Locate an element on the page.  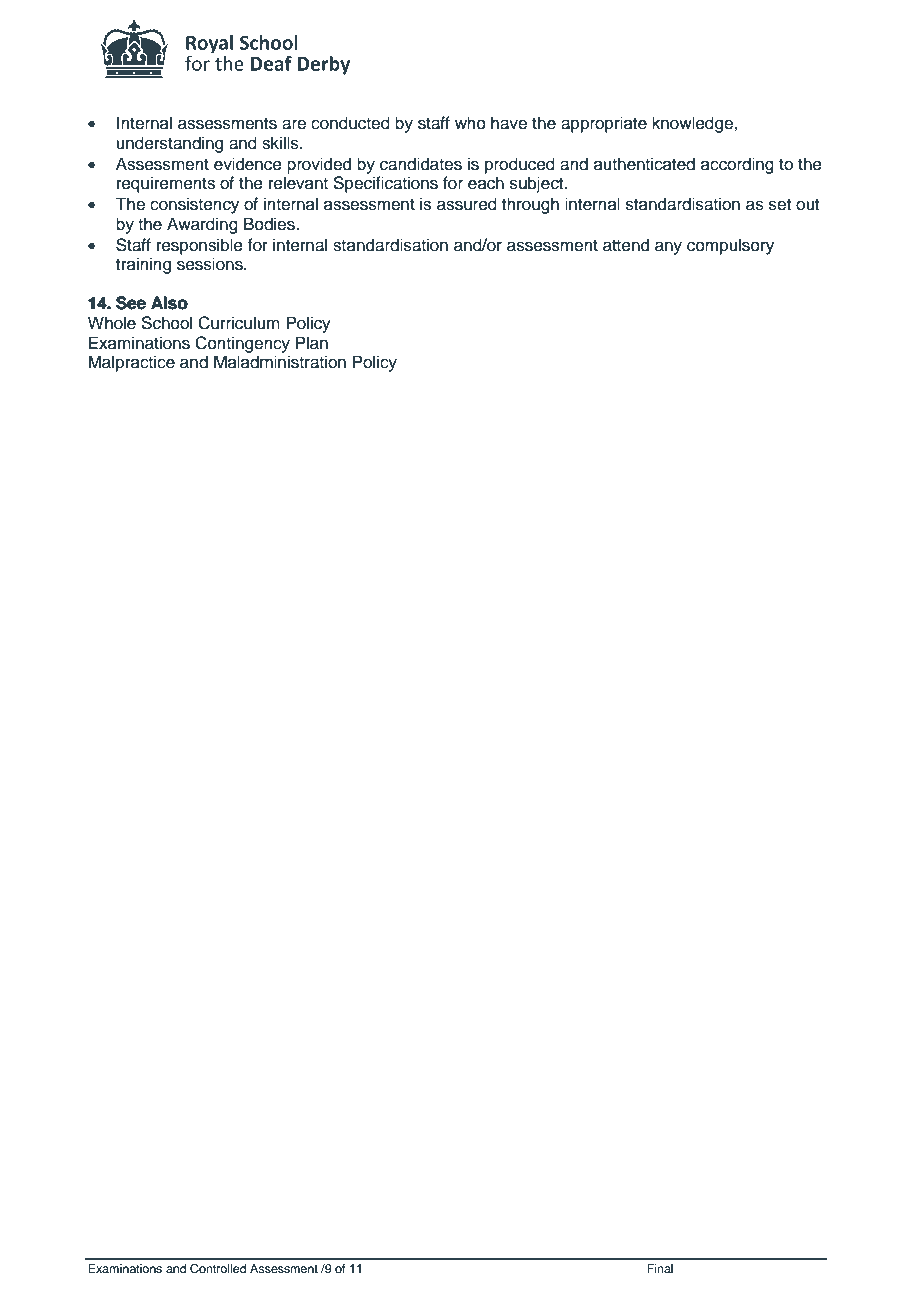
understanding is located at coordinates (169, 144).
